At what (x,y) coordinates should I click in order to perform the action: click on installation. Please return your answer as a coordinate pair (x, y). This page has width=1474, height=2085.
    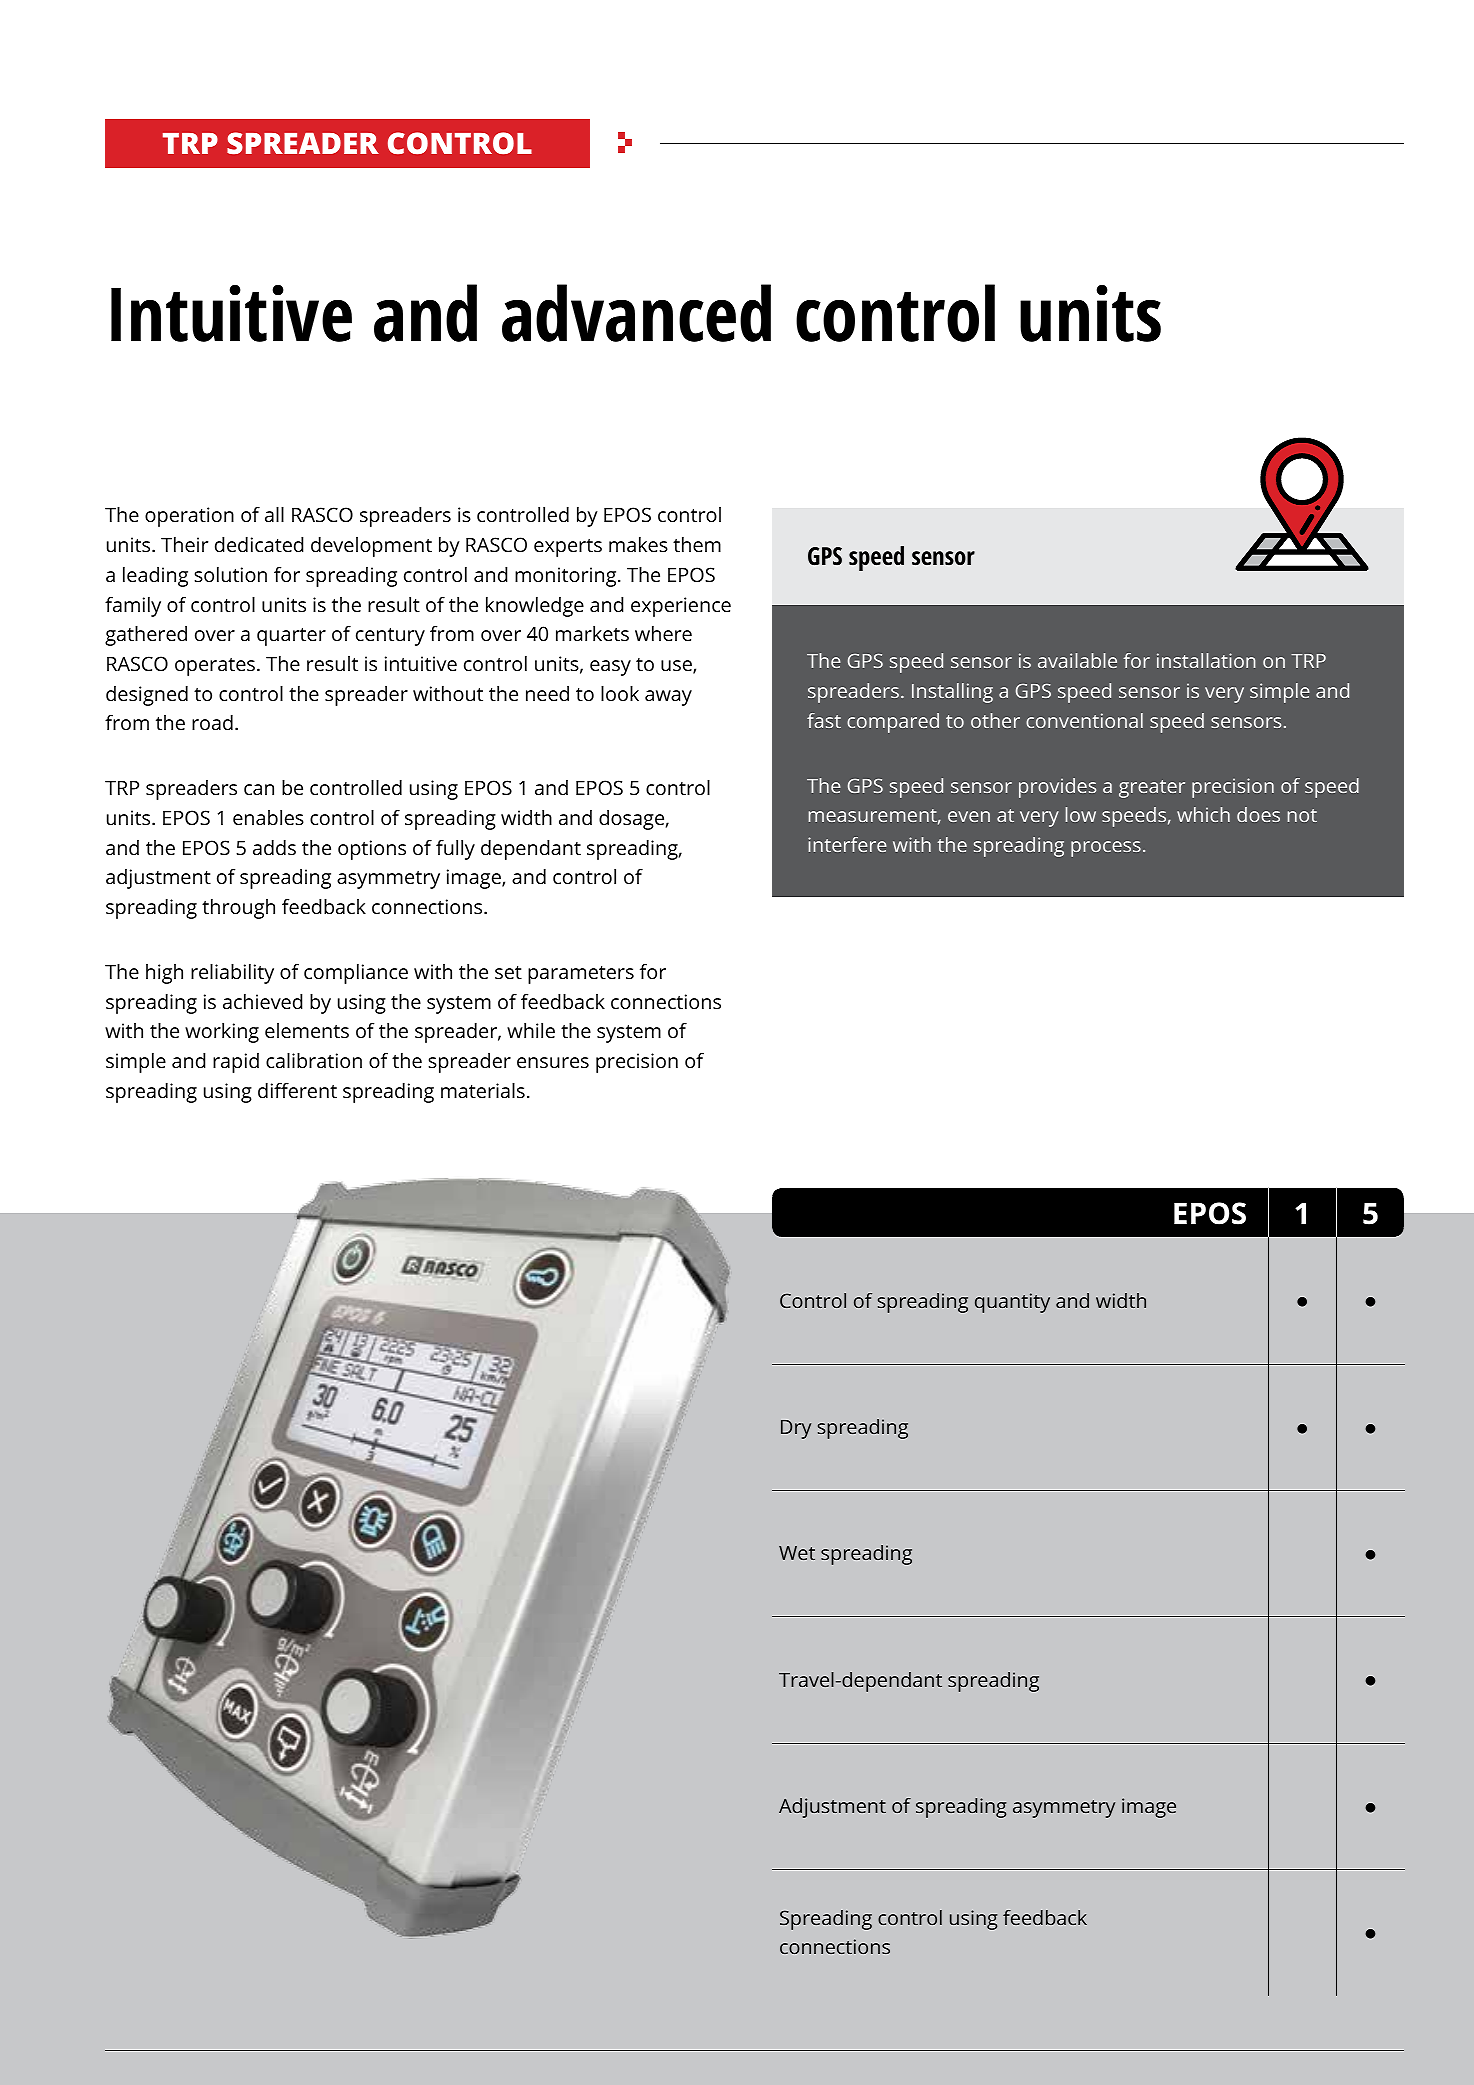
    Looking at the image, I should click on (1206, 660).
